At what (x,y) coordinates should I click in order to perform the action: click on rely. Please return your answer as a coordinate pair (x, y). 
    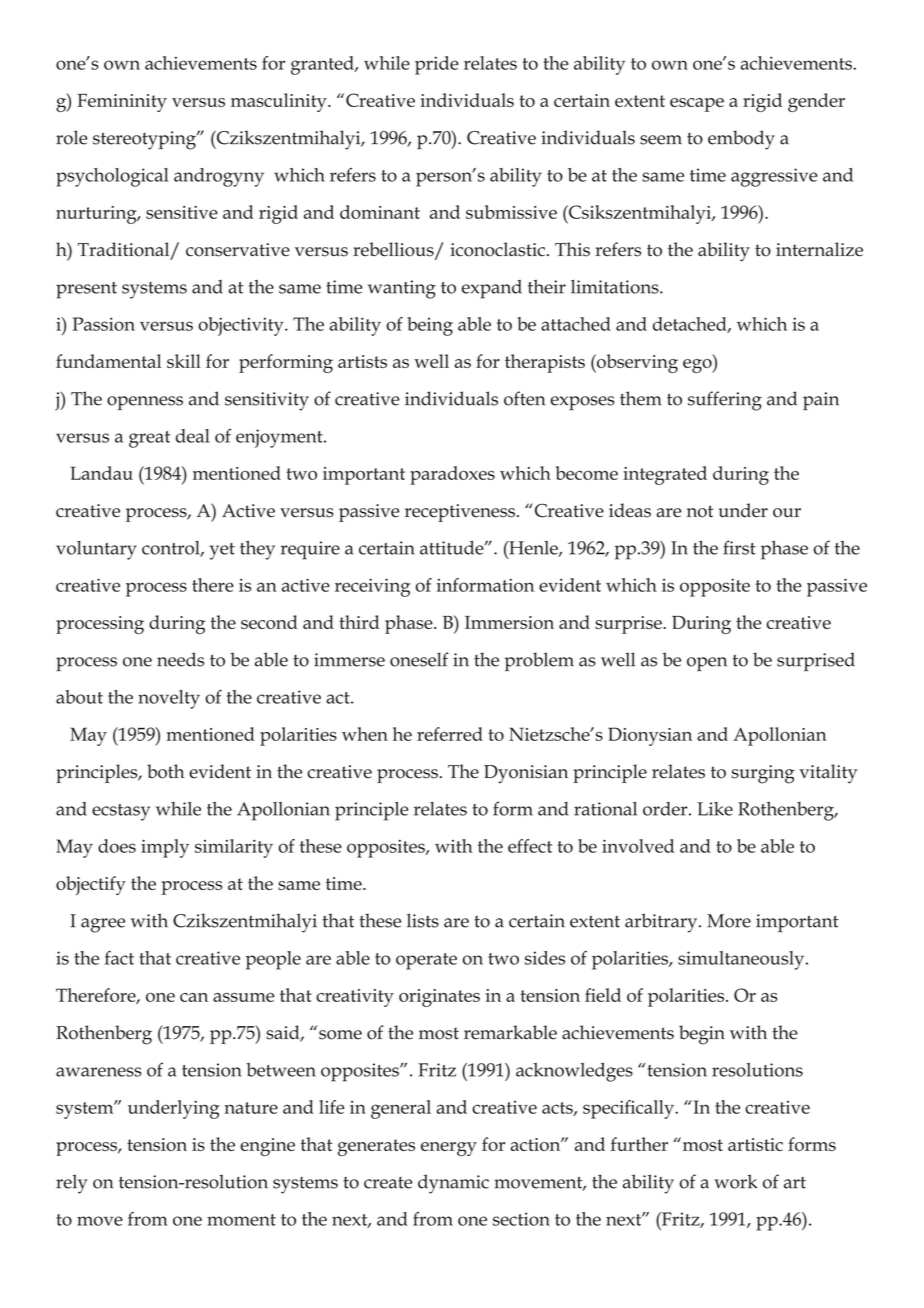
    Looking at the image, I should click on (72, 1184).
